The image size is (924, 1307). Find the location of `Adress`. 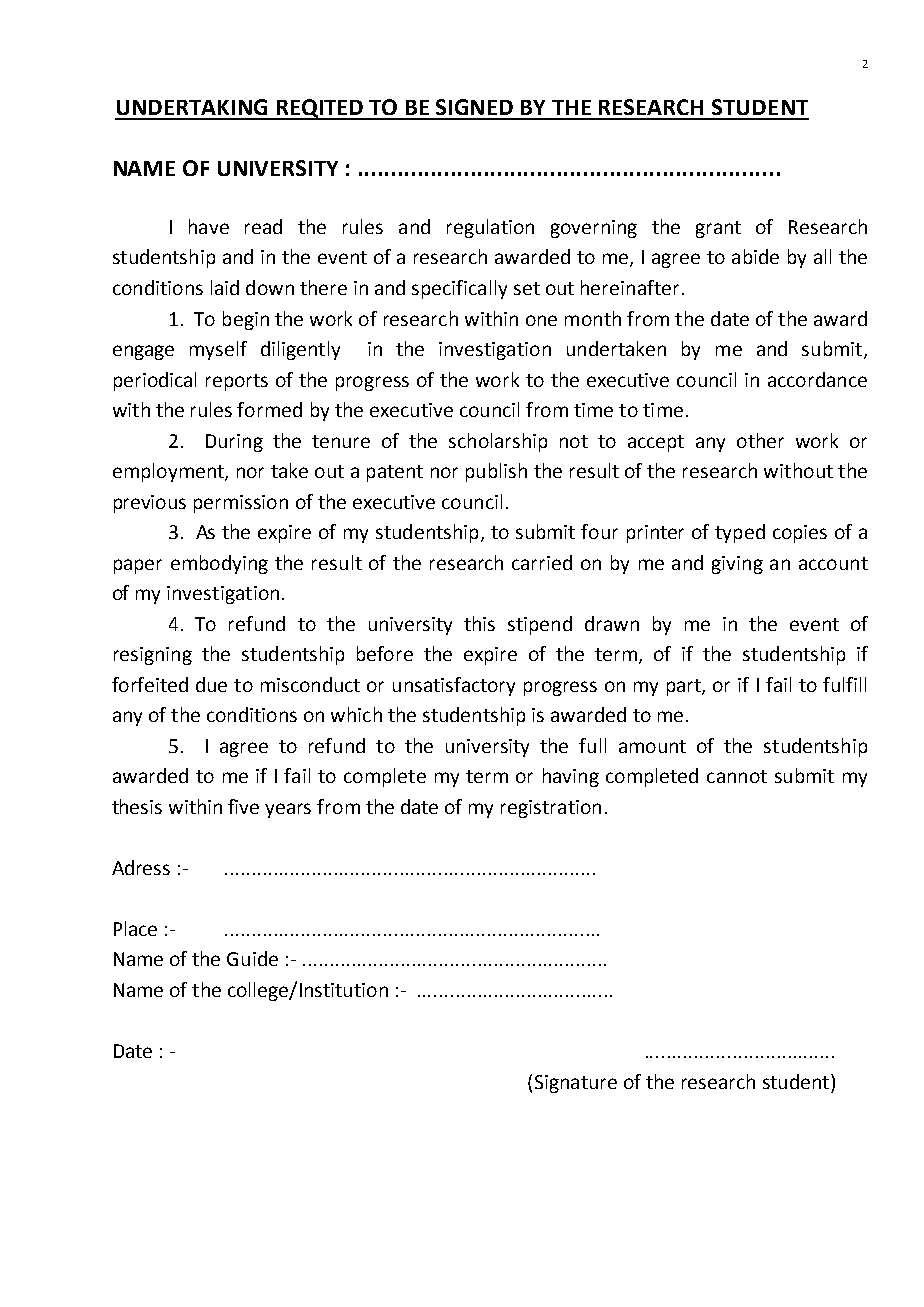

Adress is located at coordinates (141, 867).
